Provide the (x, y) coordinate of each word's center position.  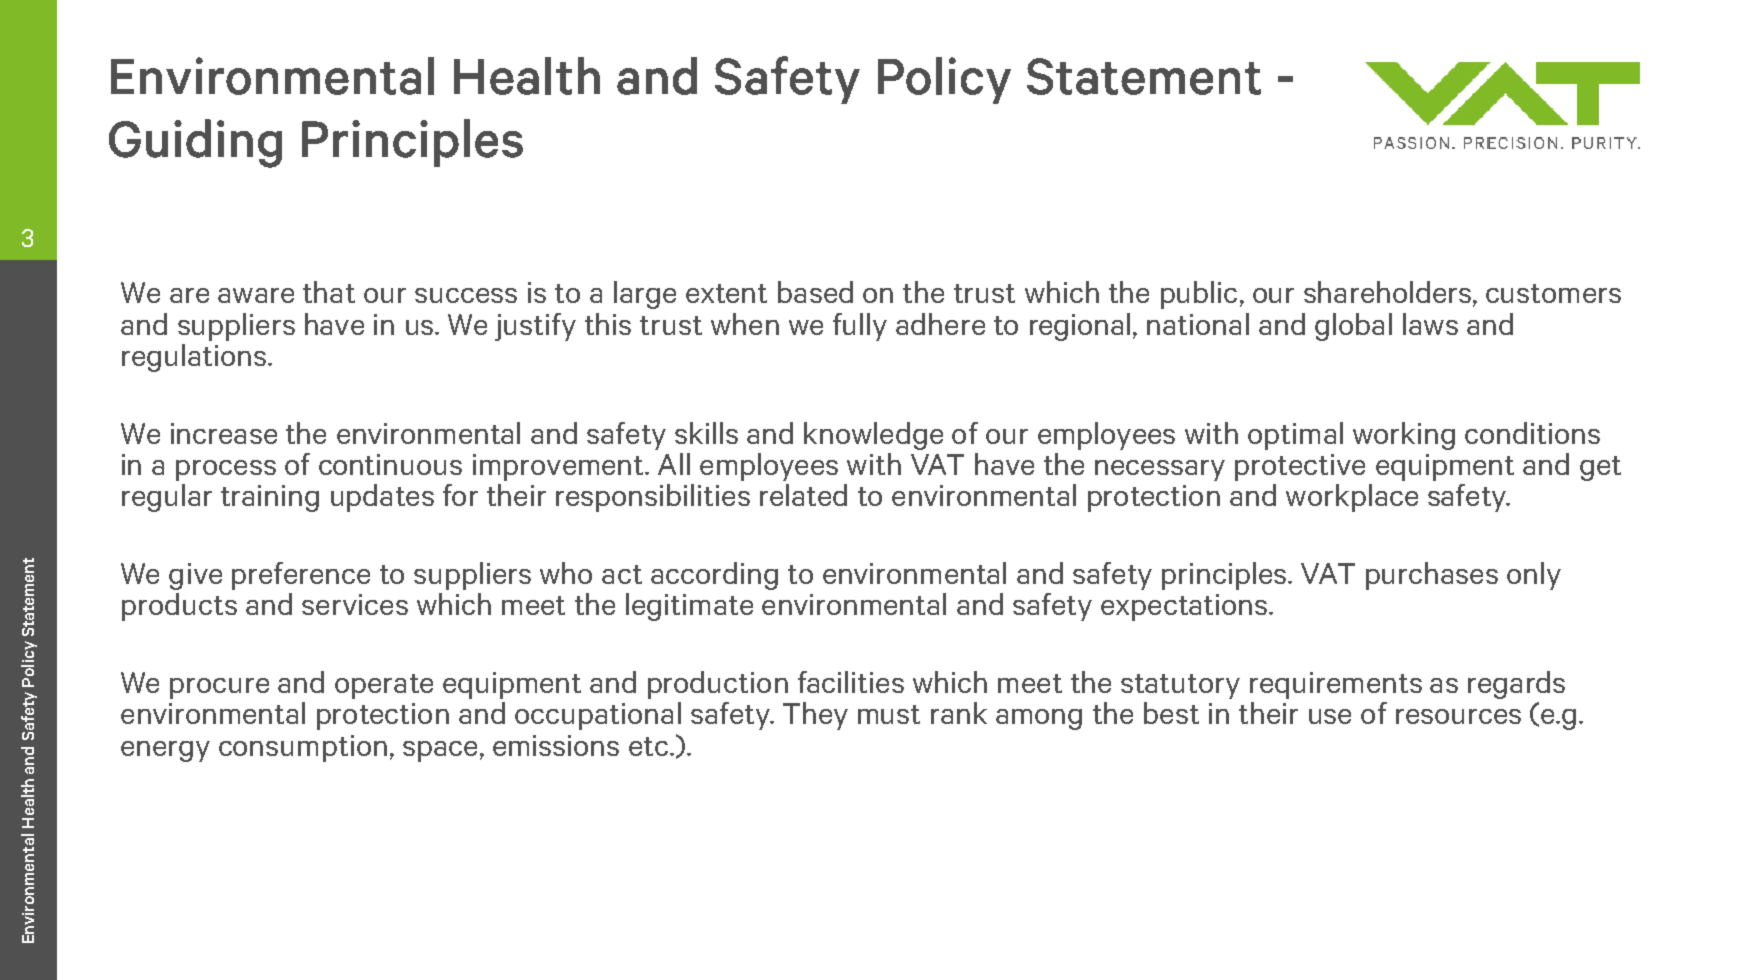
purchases (1432, 576)
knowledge (873, 436)
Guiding (195, 143)
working (1404, 436)
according (714, 576)
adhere (940, 324)
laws (1430, 324)
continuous (390, 464)
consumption (303, 748)
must (889, 714)
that (329, 292)
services (355, 604)
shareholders (1389, 293)
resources (1458, 716)
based (815, 292)
